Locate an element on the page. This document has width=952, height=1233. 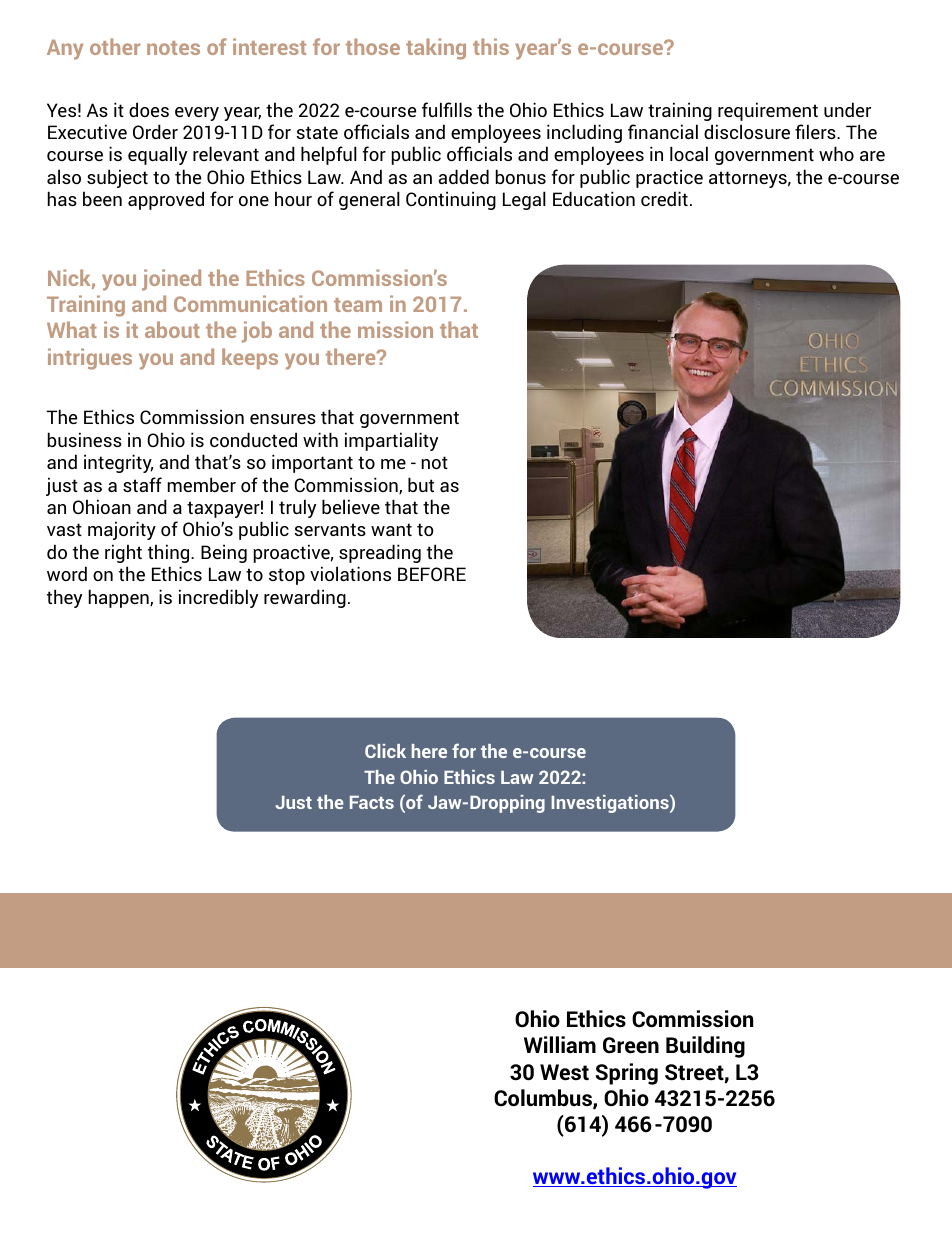
fulfills is located at coordinates (447, 109).
